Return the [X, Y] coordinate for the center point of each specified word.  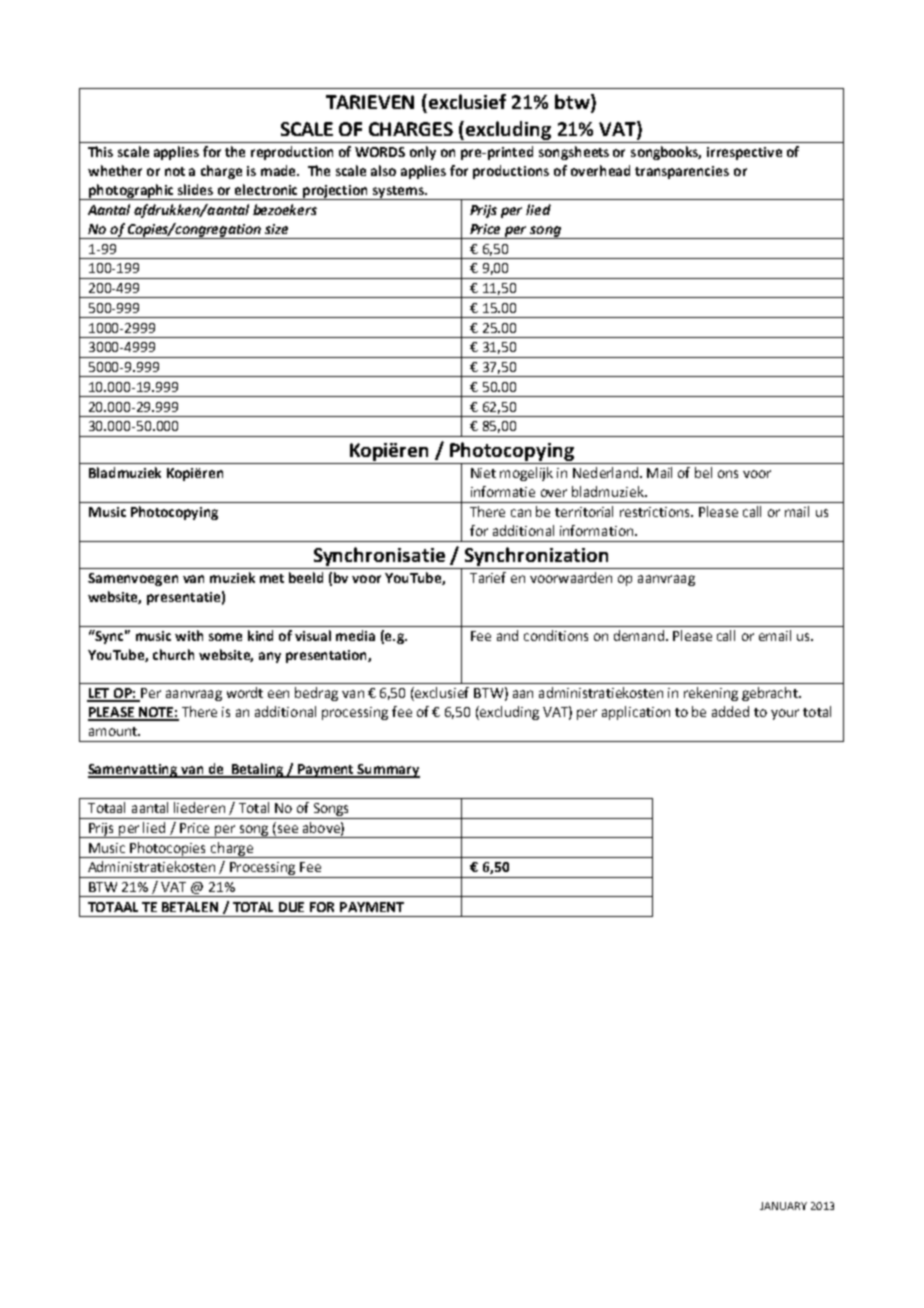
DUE [291, 907]
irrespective [744, 153]
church [173, 654]
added [730, 711]
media [355, 635]
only [423, 153]
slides [195, 189]
